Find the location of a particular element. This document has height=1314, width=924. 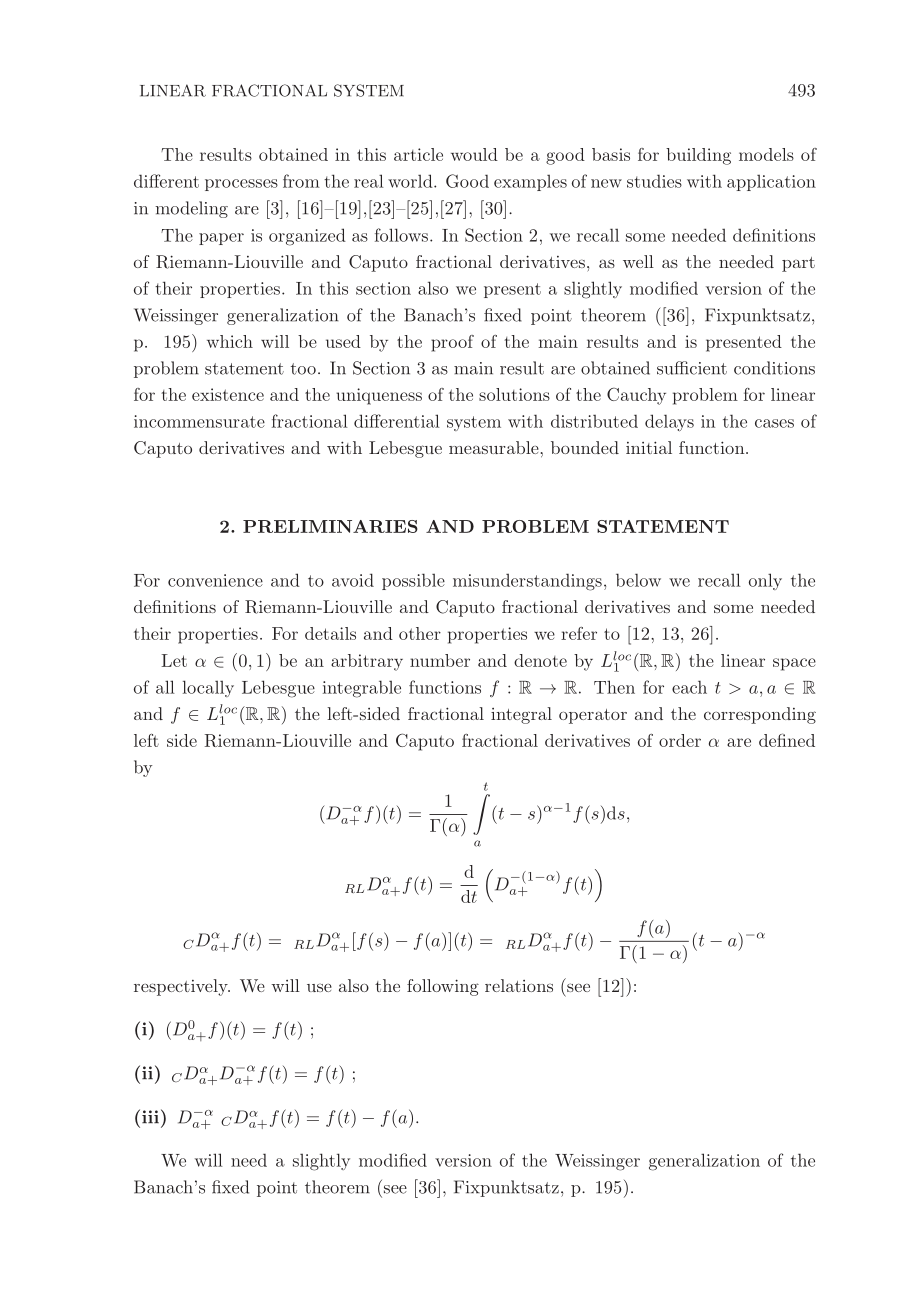

iii is located at coordinates (150, 1116).
